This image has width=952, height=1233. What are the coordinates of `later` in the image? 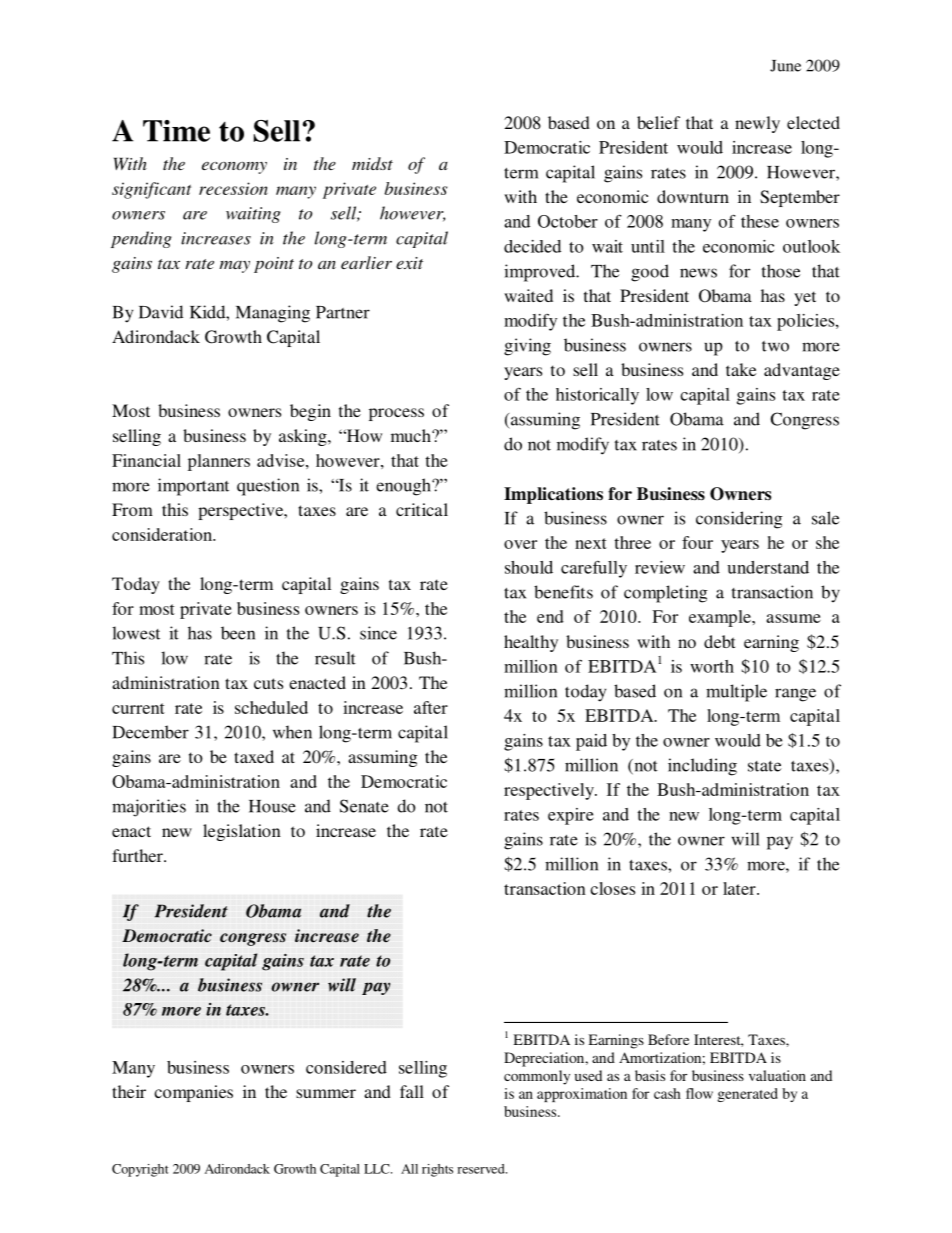 It's located at (740, 888).
